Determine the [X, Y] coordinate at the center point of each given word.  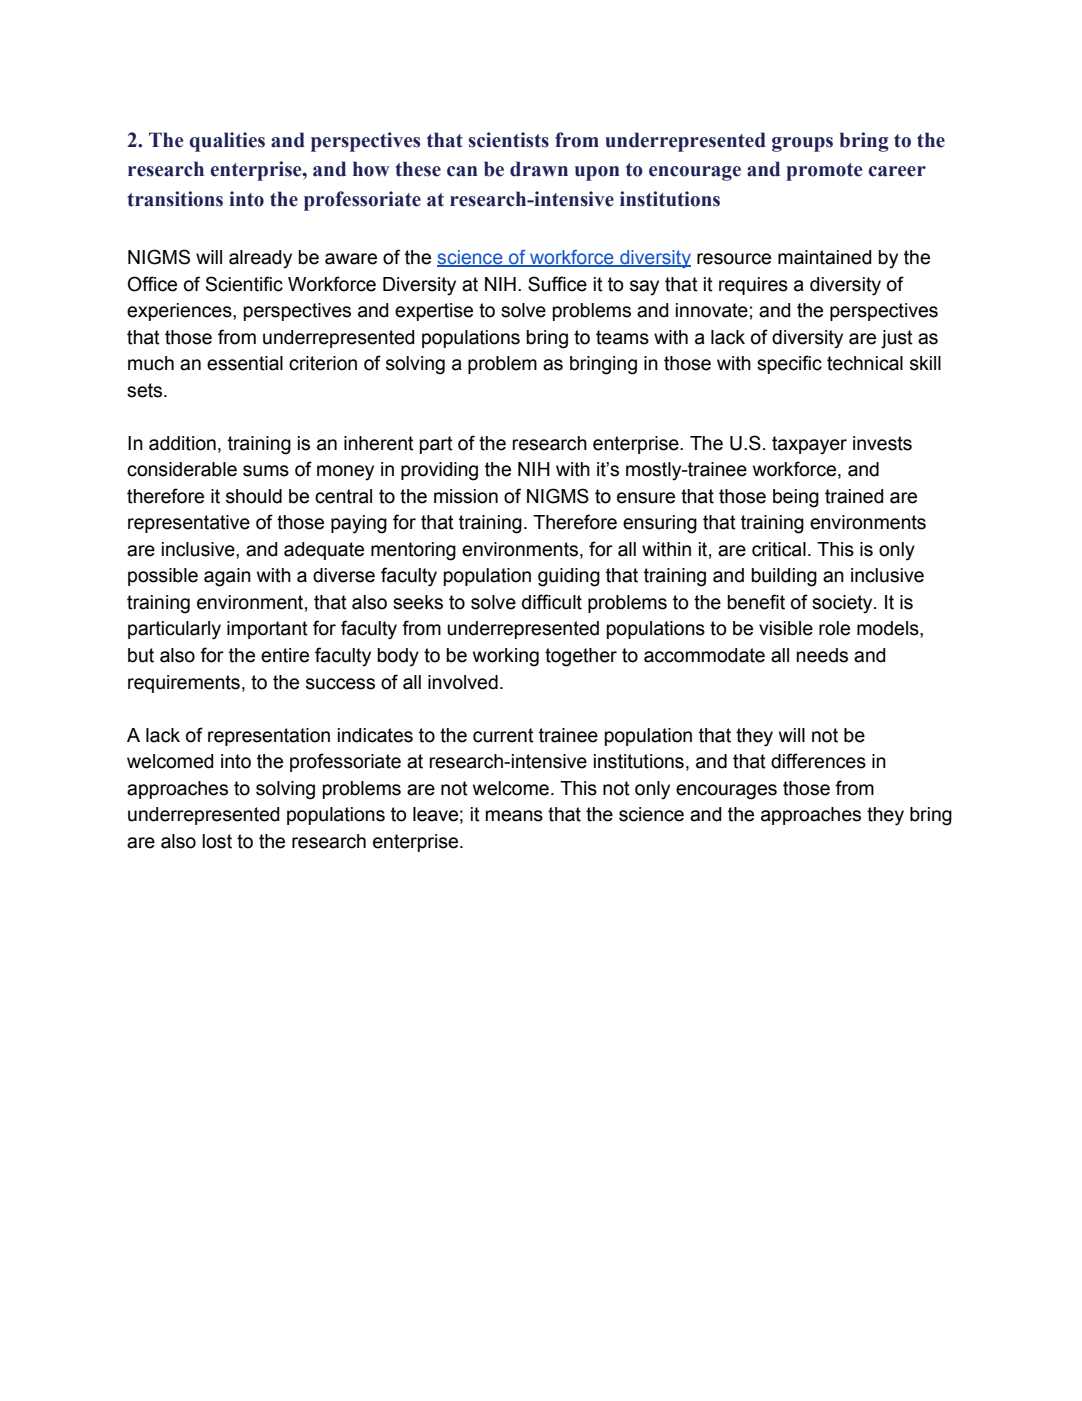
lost [217, 841]
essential [245, 363]
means [514, 816]
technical [865, 363]
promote [824, 172]
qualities [227, 142]
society [843, 604]
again [227, 577]
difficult [552, 602]
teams [622, 337]
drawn [539, 169]
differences [818, 761]
